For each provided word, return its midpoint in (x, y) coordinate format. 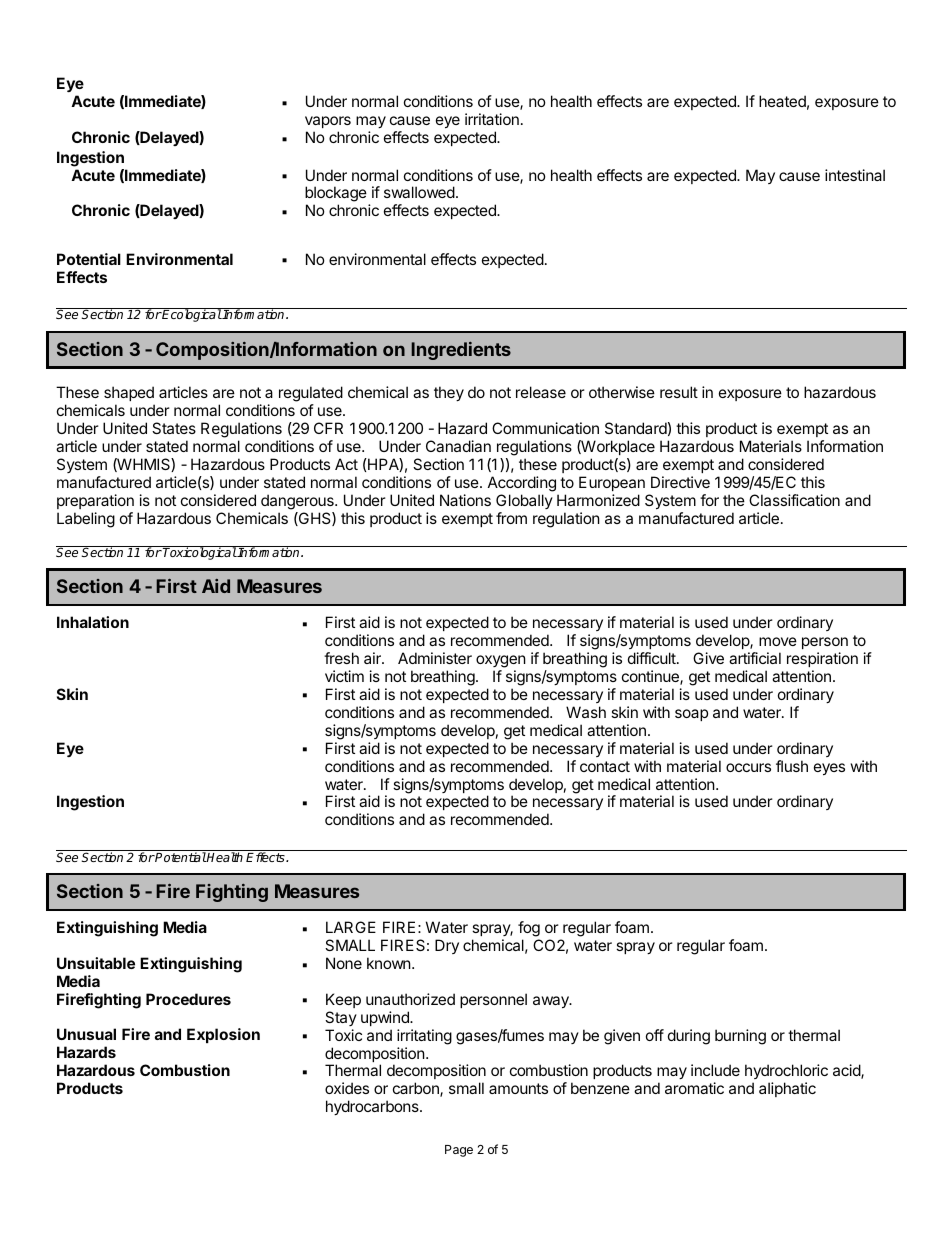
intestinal (855, 175)
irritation (492, 119)
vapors (328, 122)
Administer (435, 658)
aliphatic (787, 1089)
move (778, 641)
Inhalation (93, 622)
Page (459, 1151)
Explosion (223, 1035)
